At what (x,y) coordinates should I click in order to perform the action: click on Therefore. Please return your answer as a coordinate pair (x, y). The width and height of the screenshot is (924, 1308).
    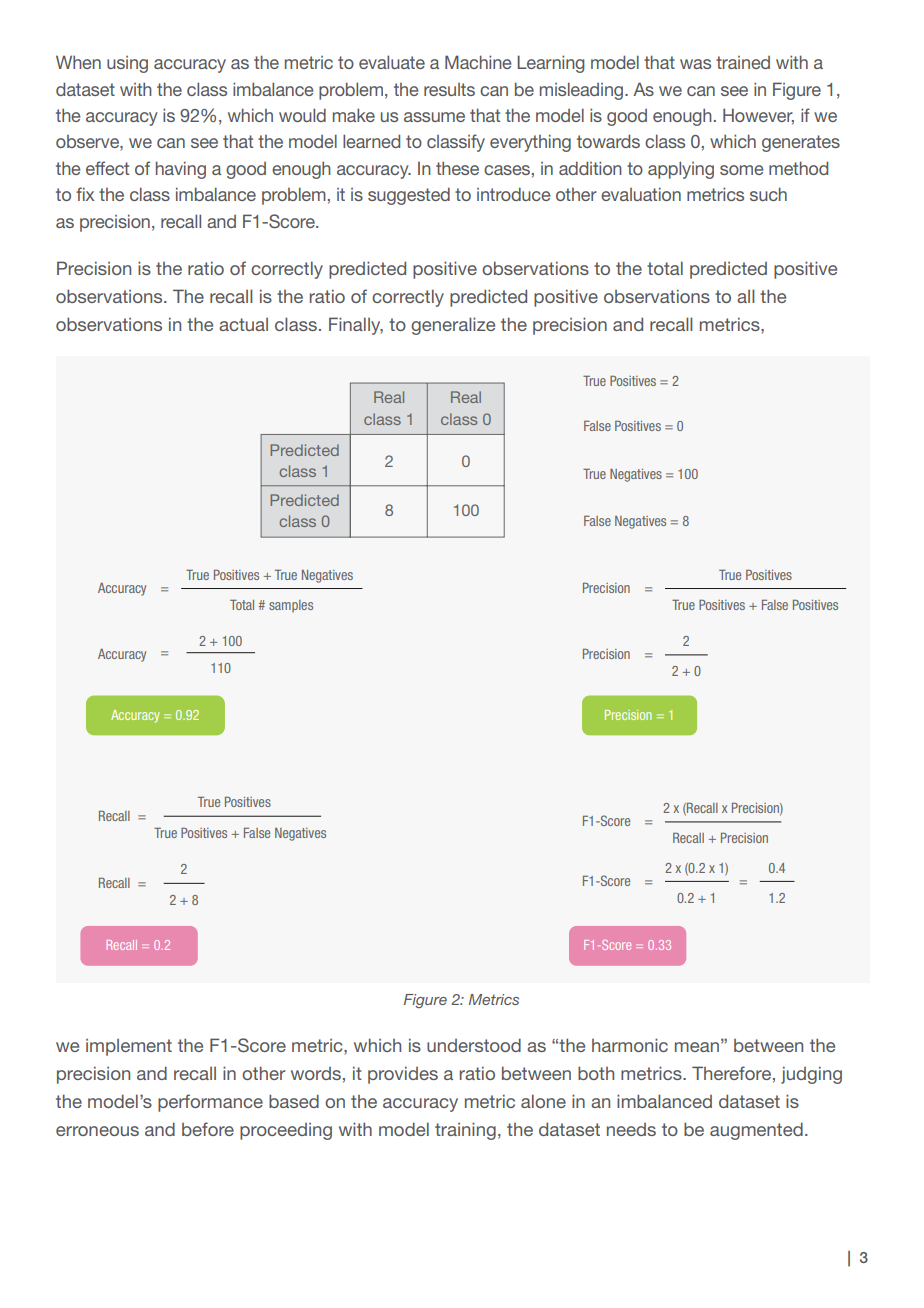
    Looking at the image, I should click on (731, 1073).
